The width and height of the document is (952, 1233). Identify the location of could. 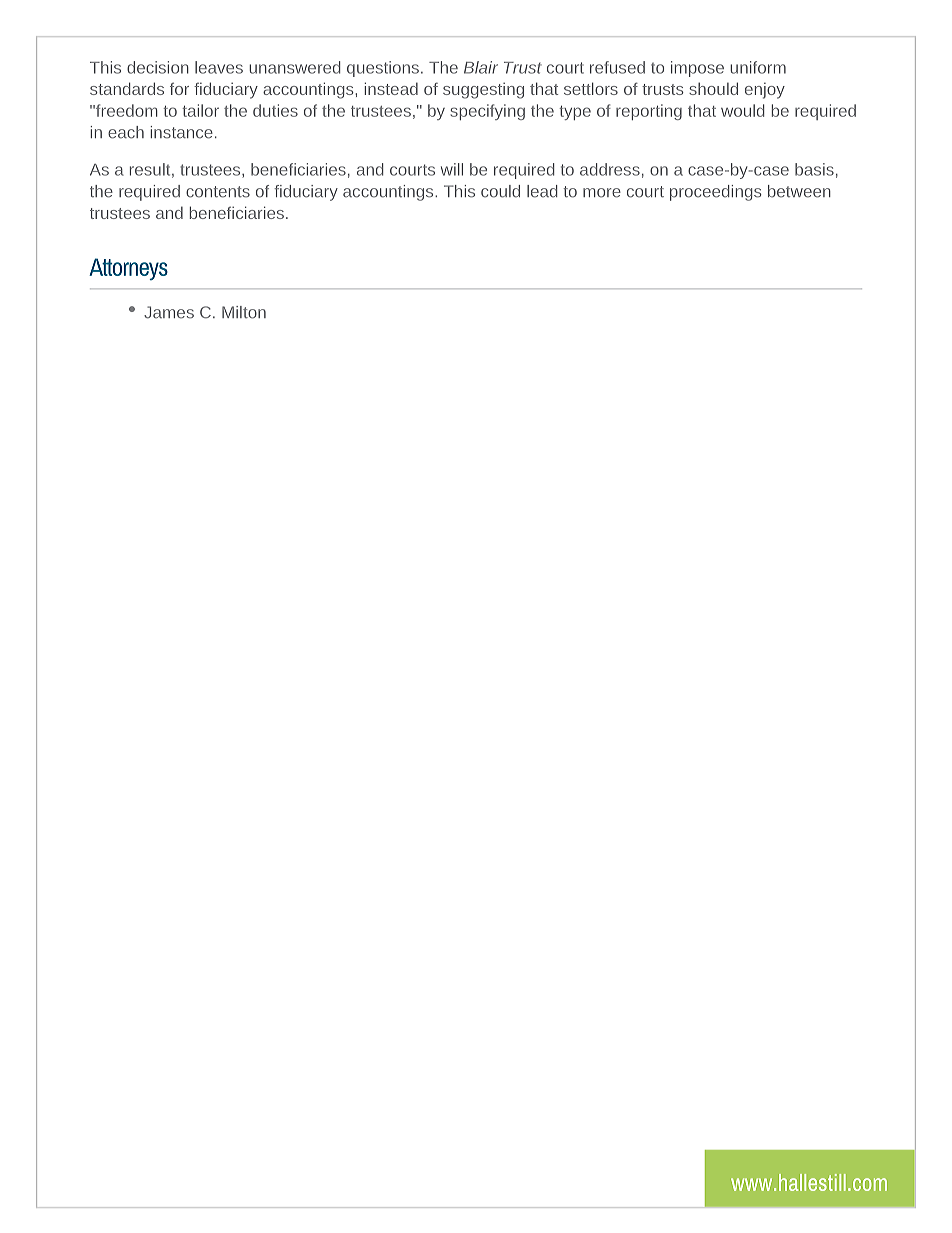
(500, 191).
